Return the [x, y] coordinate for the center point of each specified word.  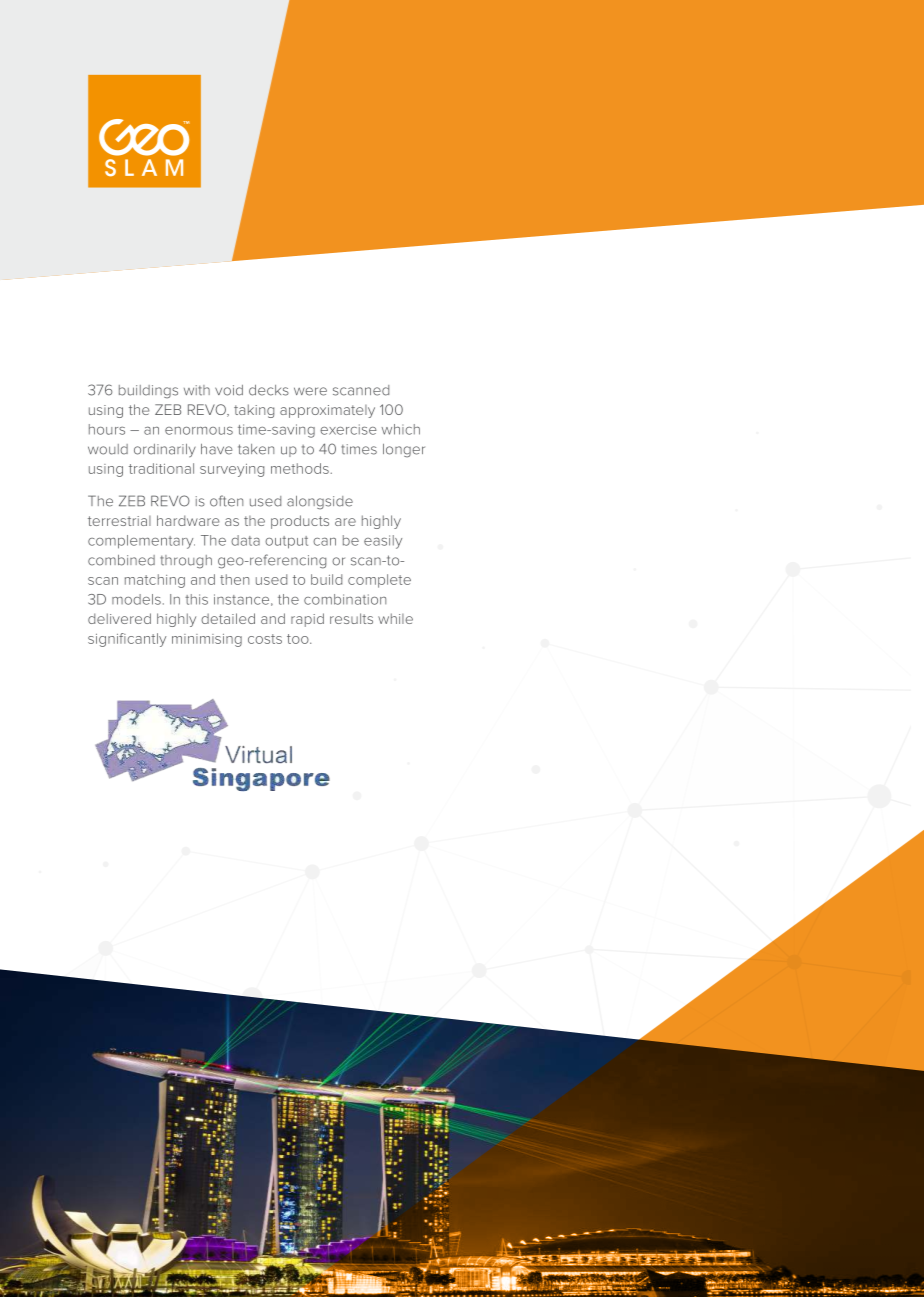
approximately [327, 411]
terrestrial [119, 521]
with [197, 390]
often [226, 501]
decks [269, 390]
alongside [320, 503]
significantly [127, 640]
